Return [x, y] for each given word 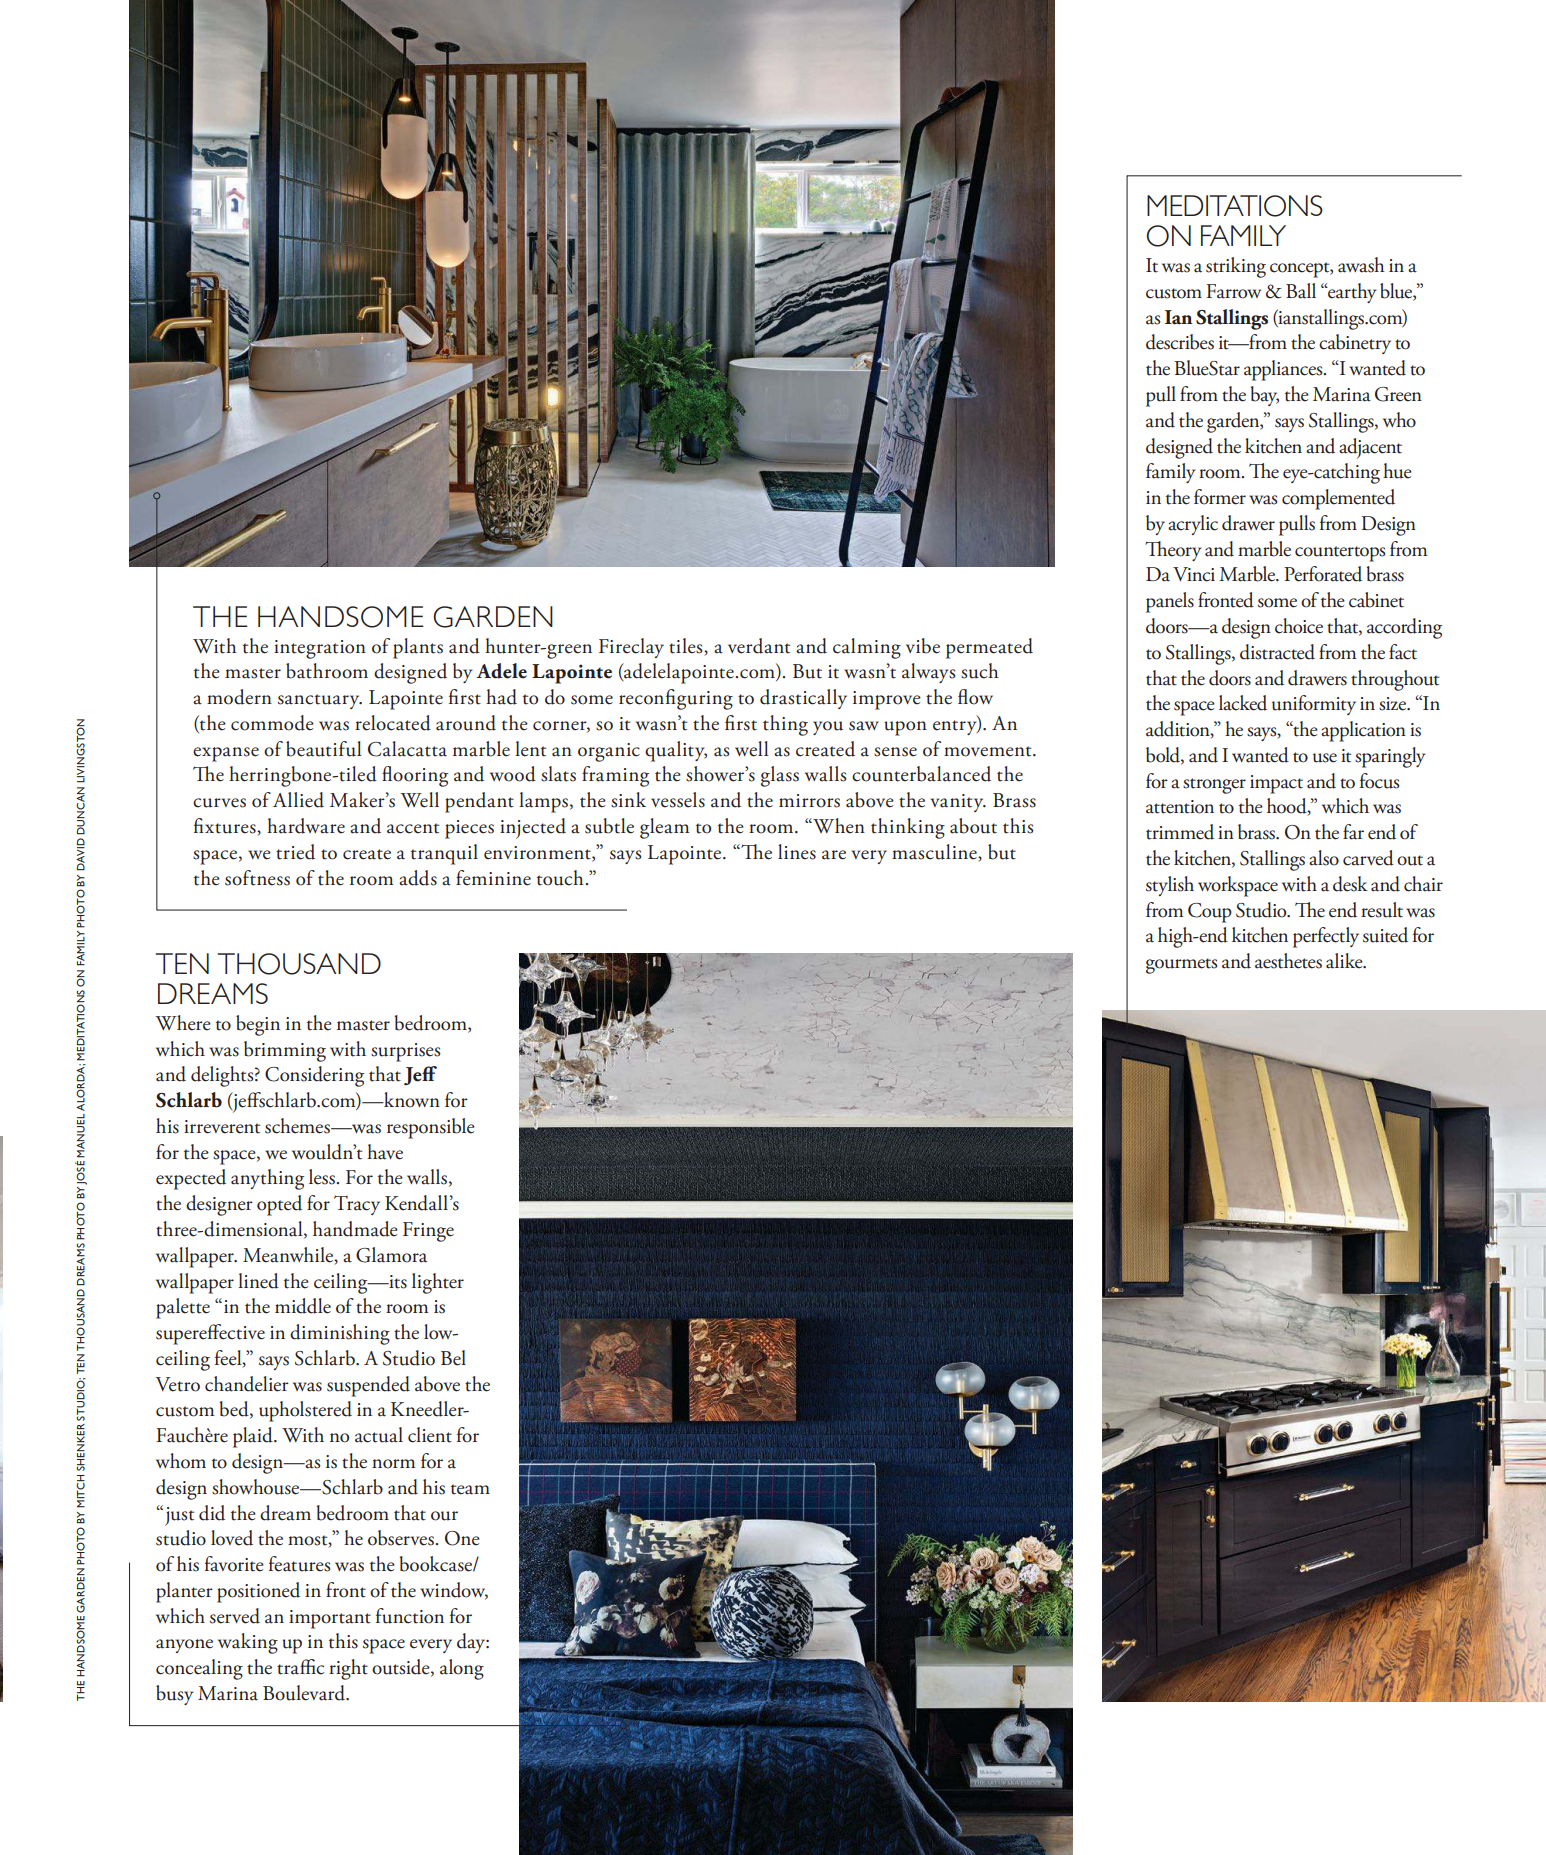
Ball [1301, 291]
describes [1180, 342]
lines [797, 852]
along [462, 1669]
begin [258, 1025]
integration [320, 649]
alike [1345, 961]
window [454, 1591]
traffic [300, 1667]
